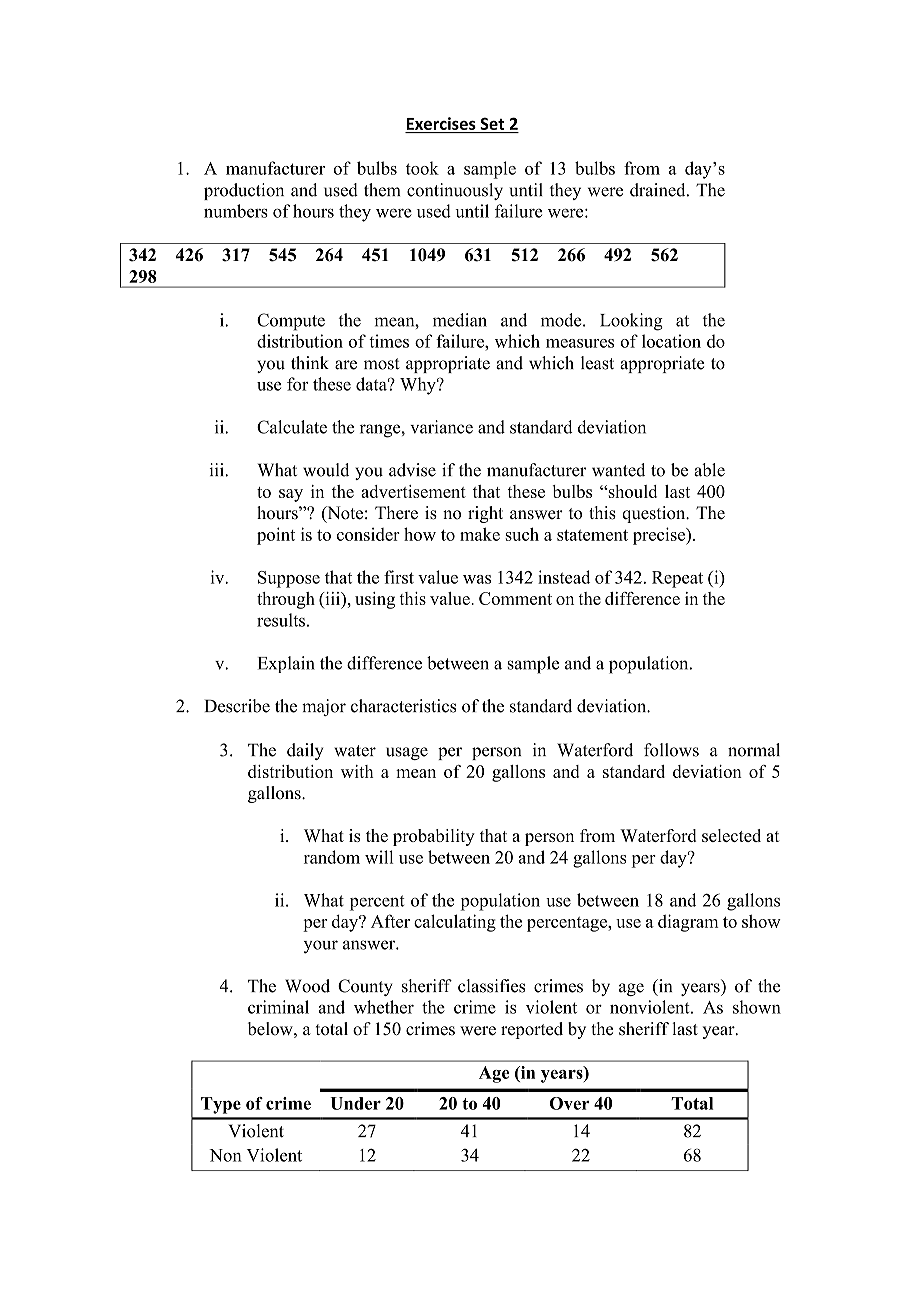 This screenshot has width=924, height=1308. What do you see at coordinates (677, 579) in the screenshot?
I see `Repeat` at bounding box center [677, 579].
